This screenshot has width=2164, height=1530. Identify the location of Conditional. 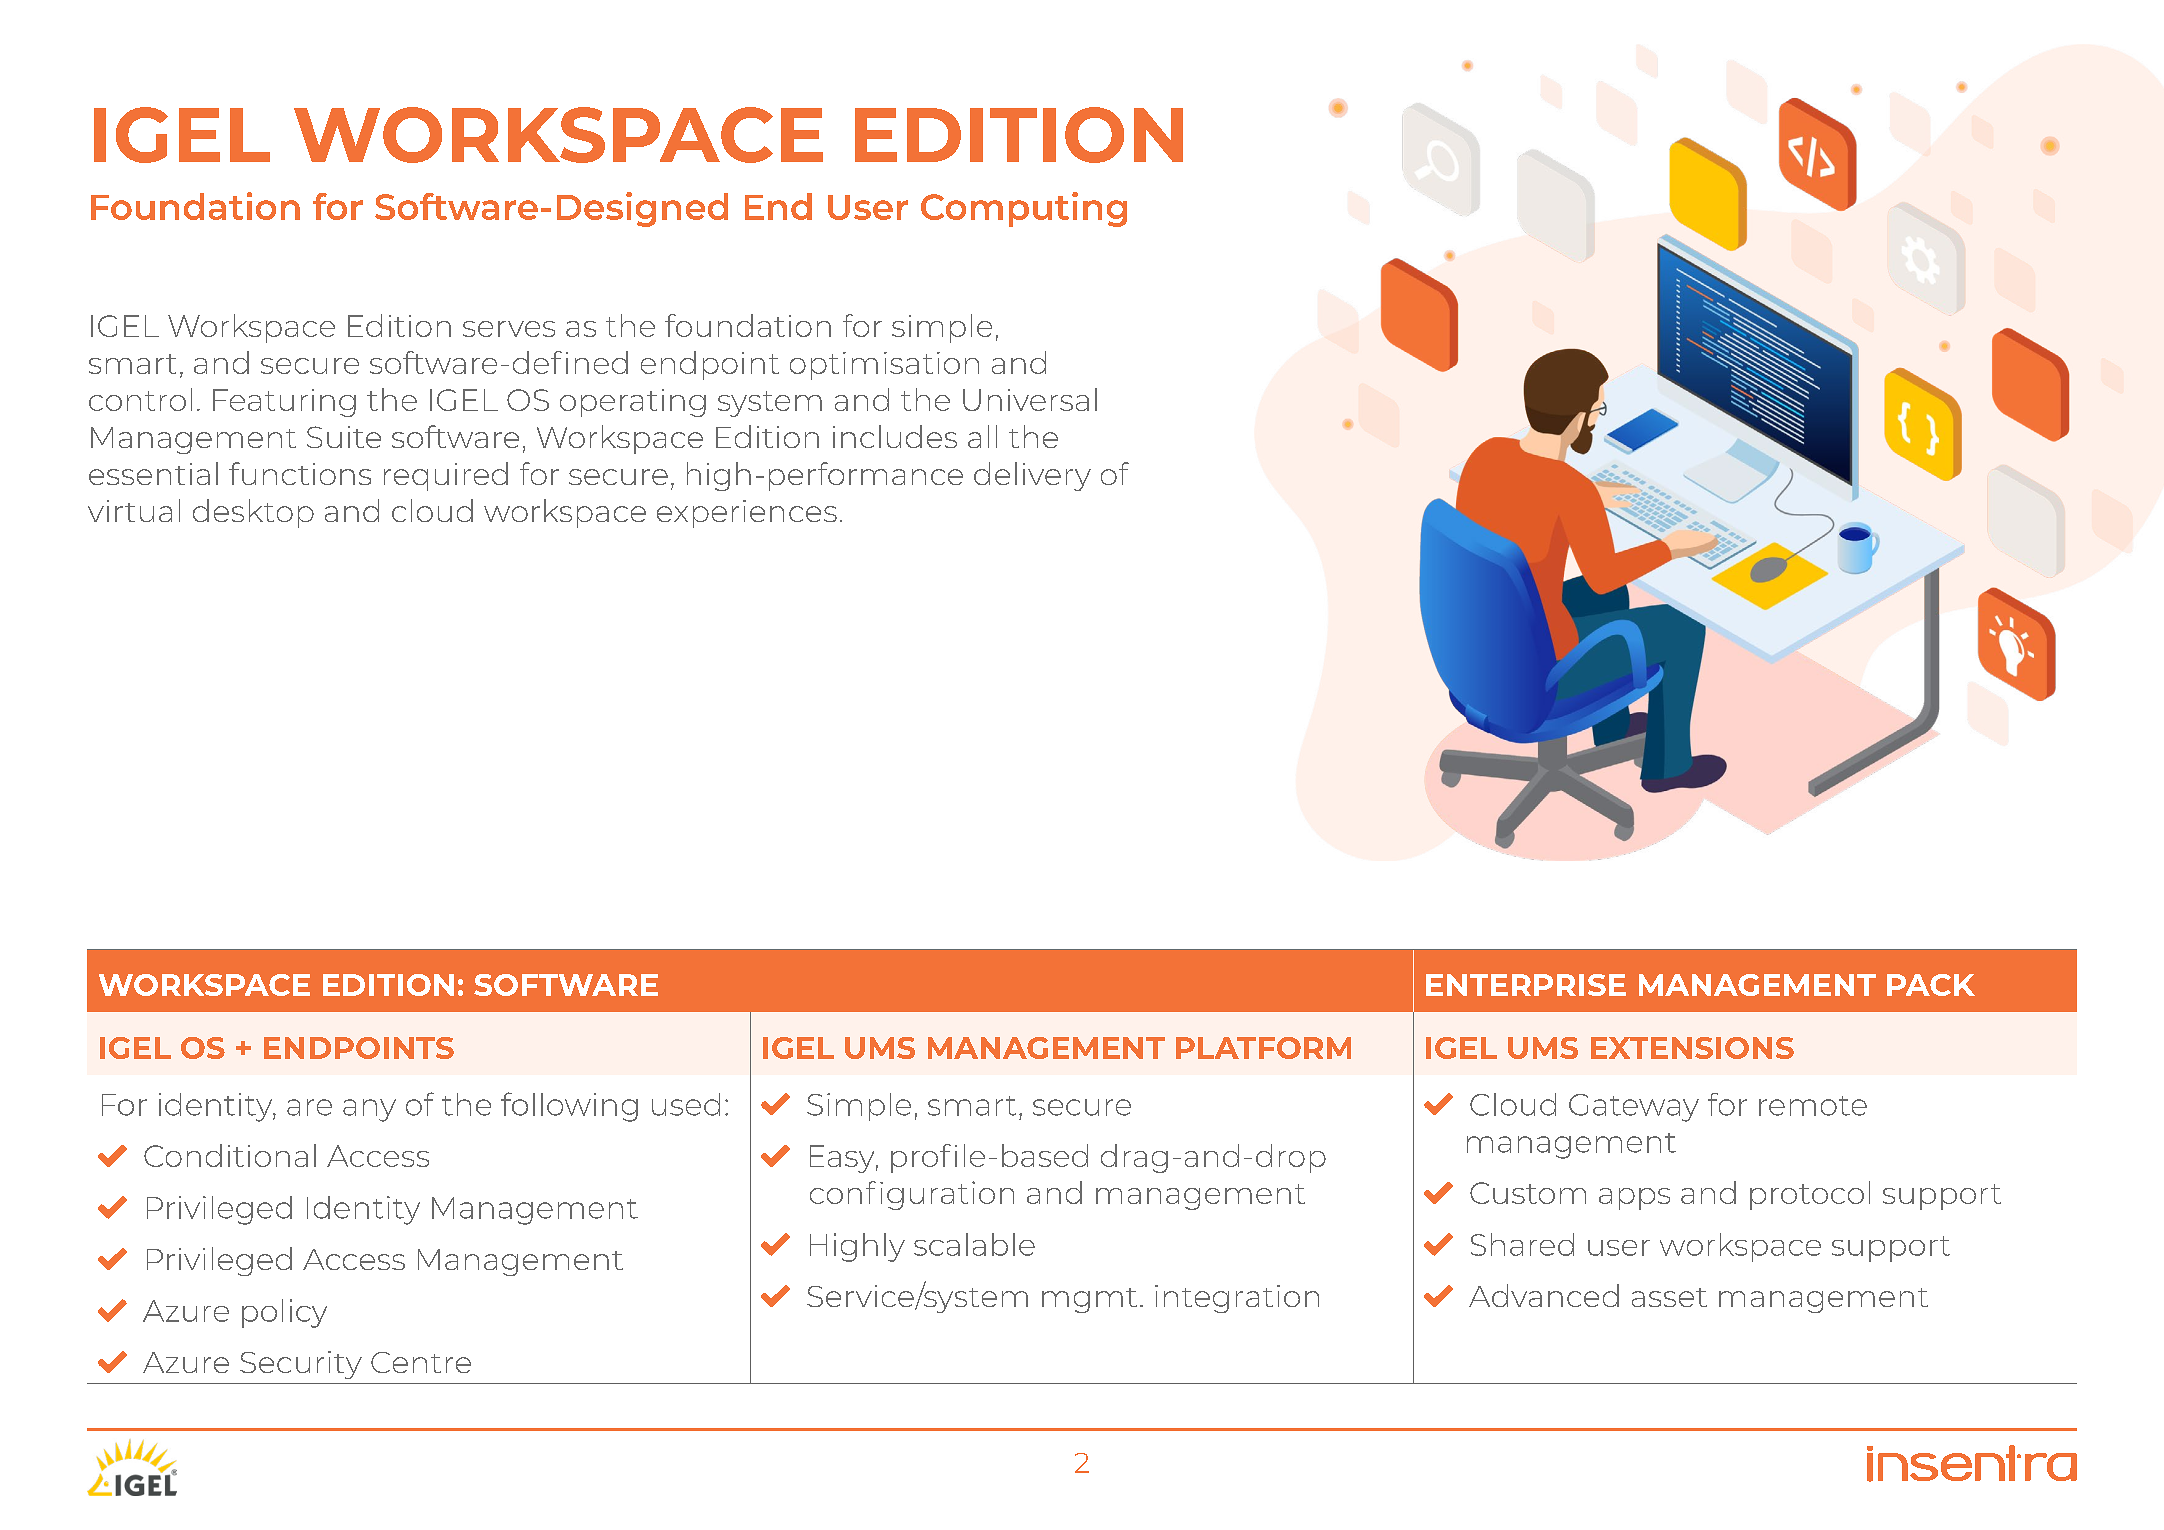
(230, 1155).
